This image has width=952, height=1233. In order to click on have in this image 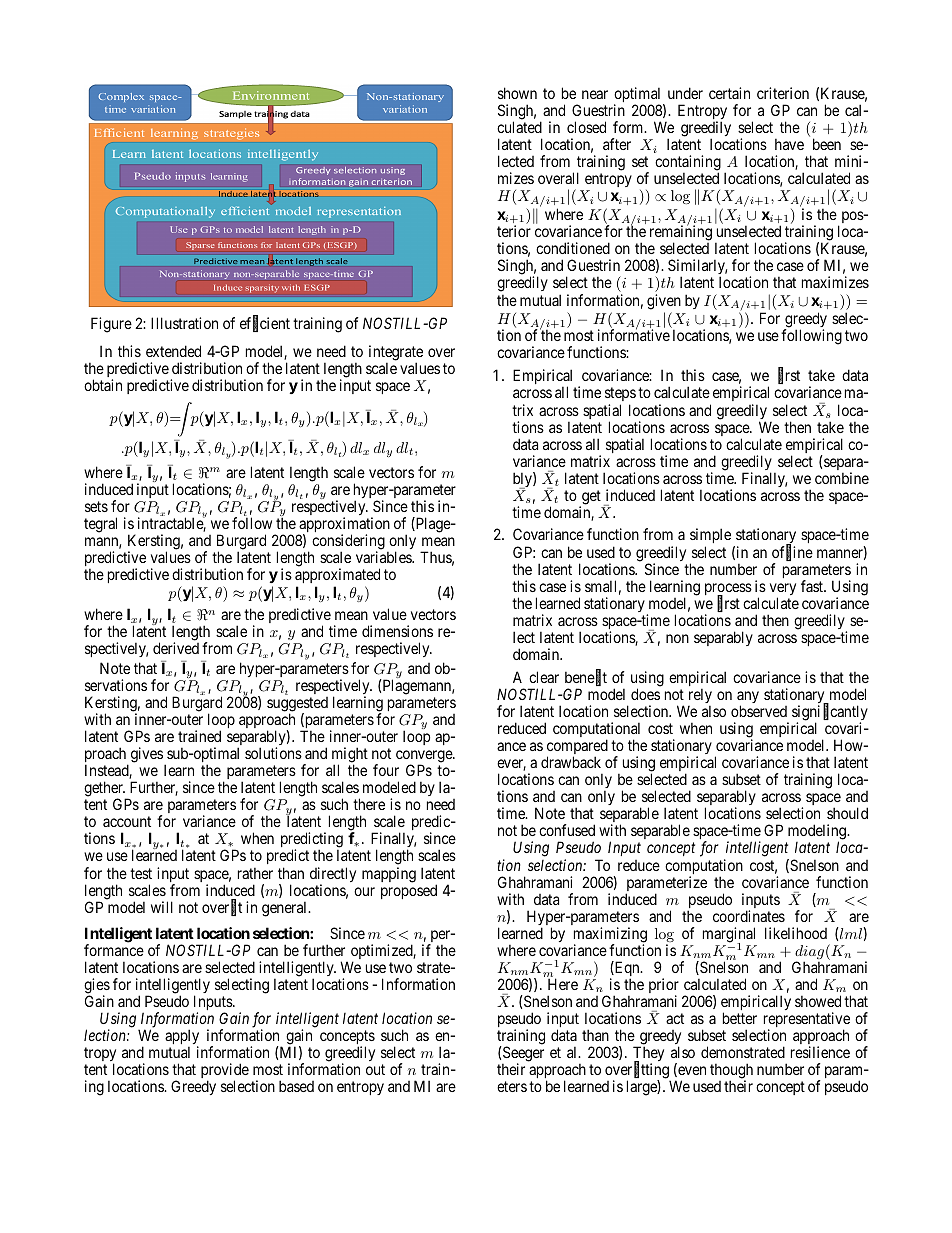, I will do `click(789, 144)`.
